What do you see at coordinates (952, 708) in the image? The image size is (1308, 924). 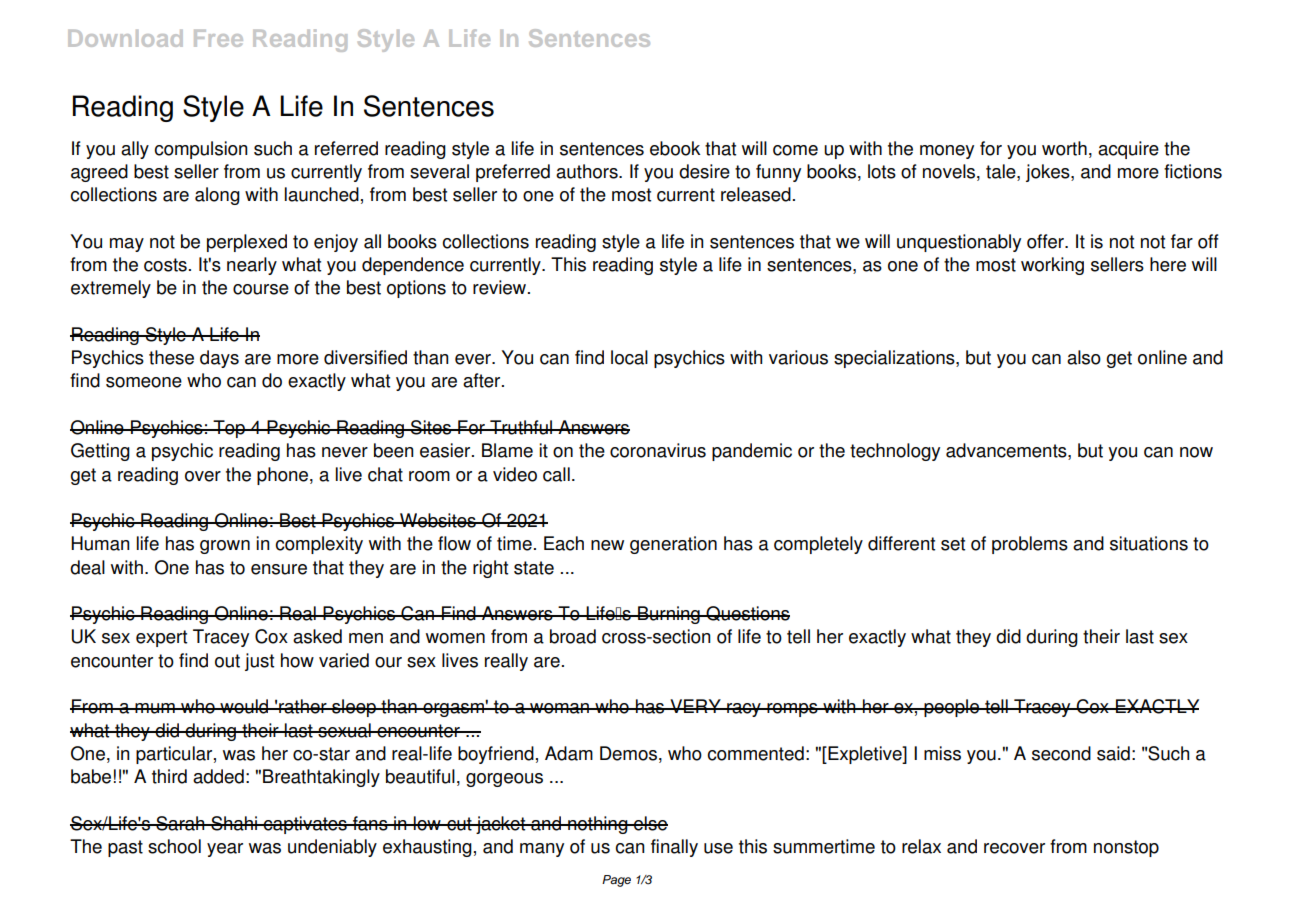 I see `people` at bounding box center [952, 708].
